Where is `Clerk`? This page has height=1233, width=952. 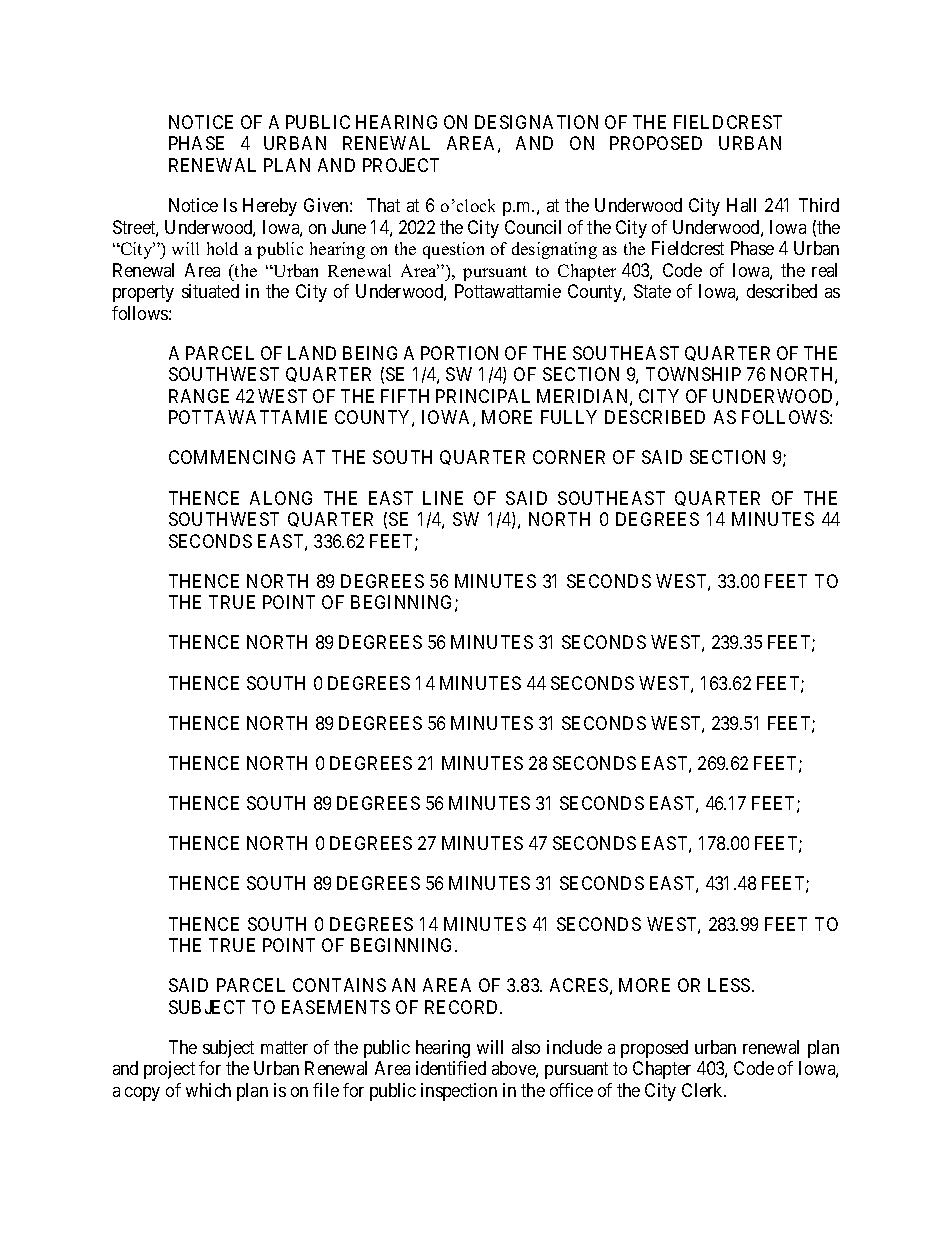 Clerk is located at coordinates (704, 1090).
